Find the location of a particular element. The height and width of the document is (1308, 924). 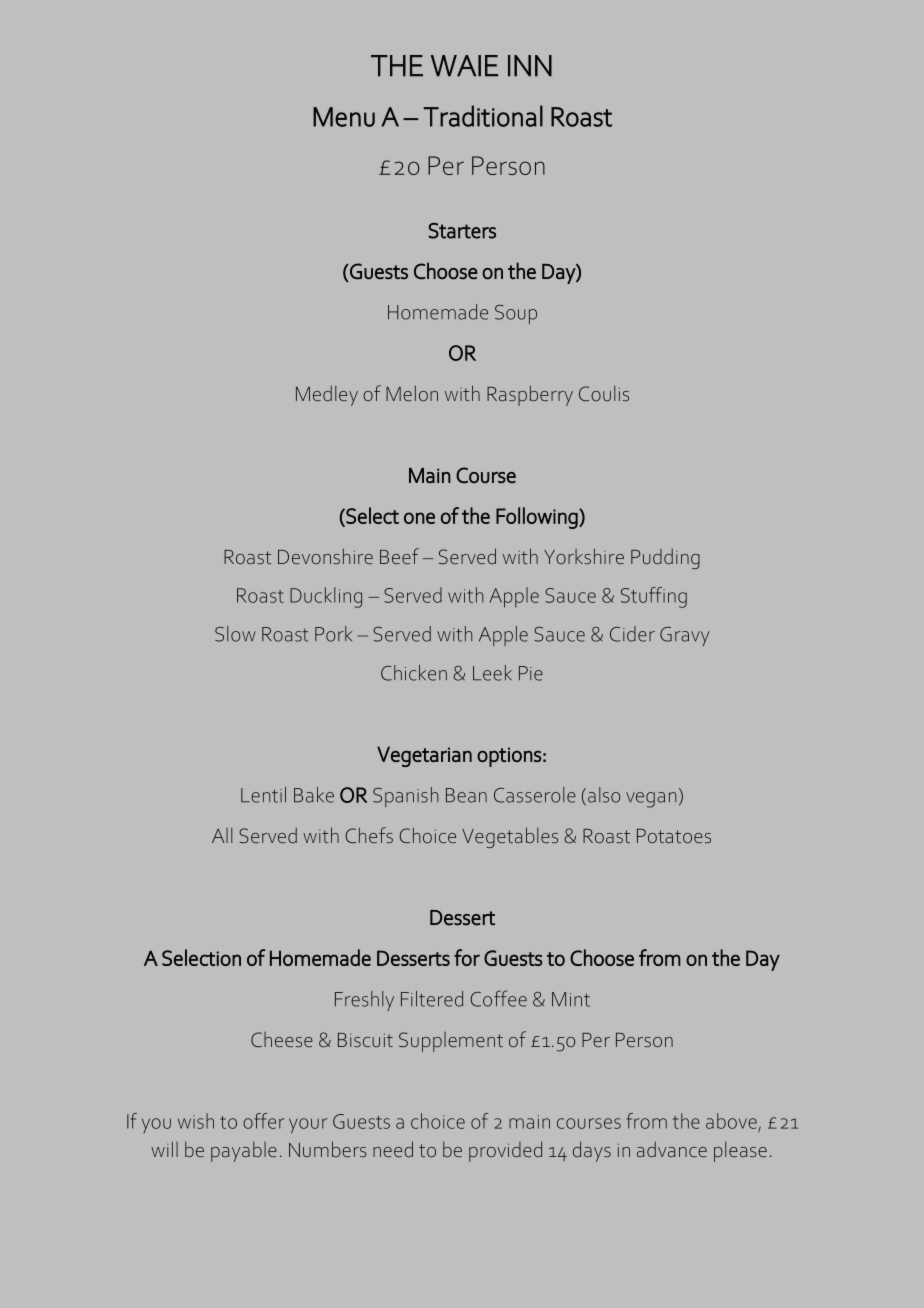

vegan is located at coordinates (651, 800).
